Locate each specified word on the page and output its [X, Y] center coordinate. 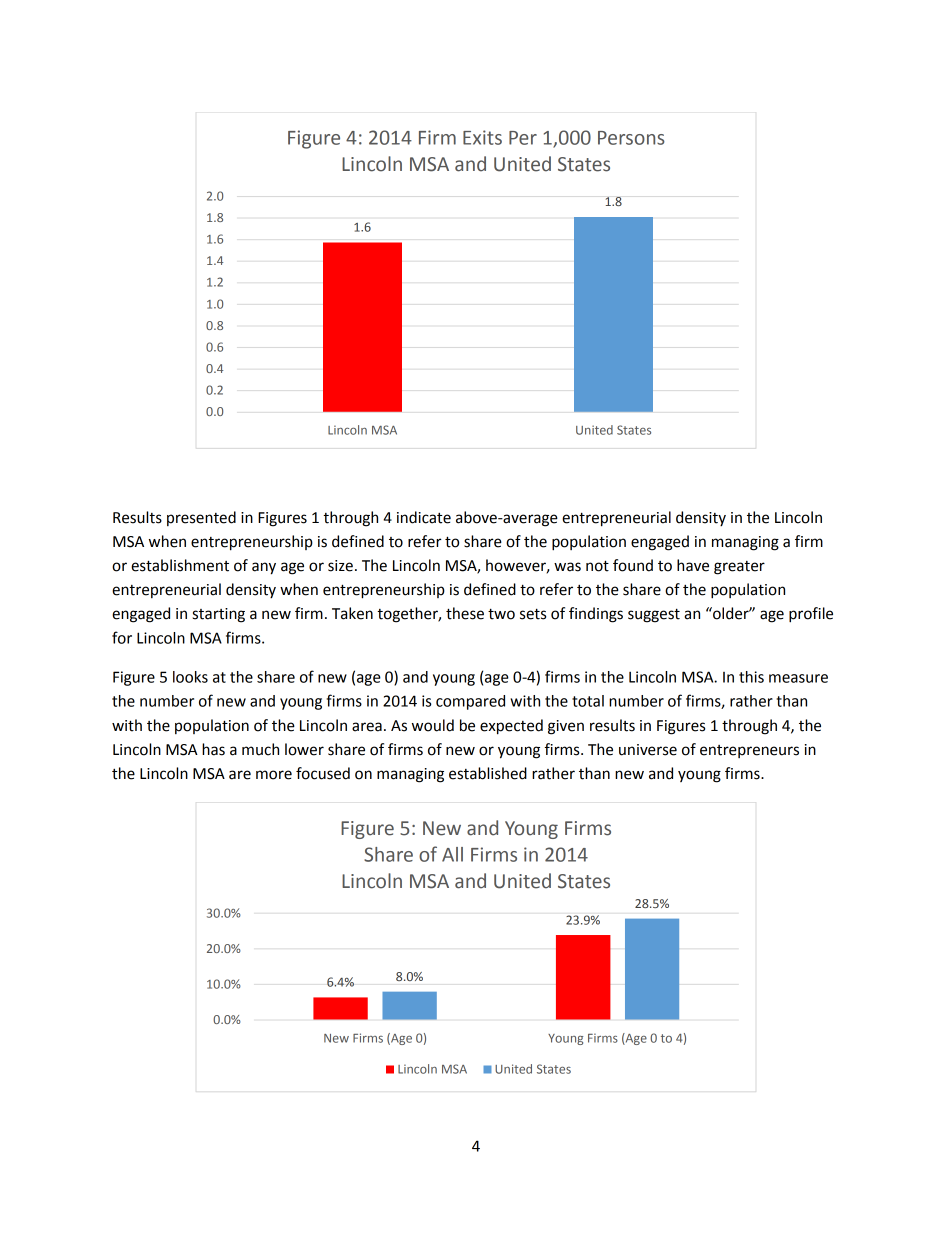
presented [201, 518]
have [693, 565]
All [452, 854]
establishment [180, 565]
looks [190, 677]
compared [470, 702]
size [340, 566]
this [751, 677]
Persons [631, 138]
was [567, 567]
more [274, 775]
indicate [424, 517]
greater [739, 568]
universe [648, 750]
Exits [482, 137]
